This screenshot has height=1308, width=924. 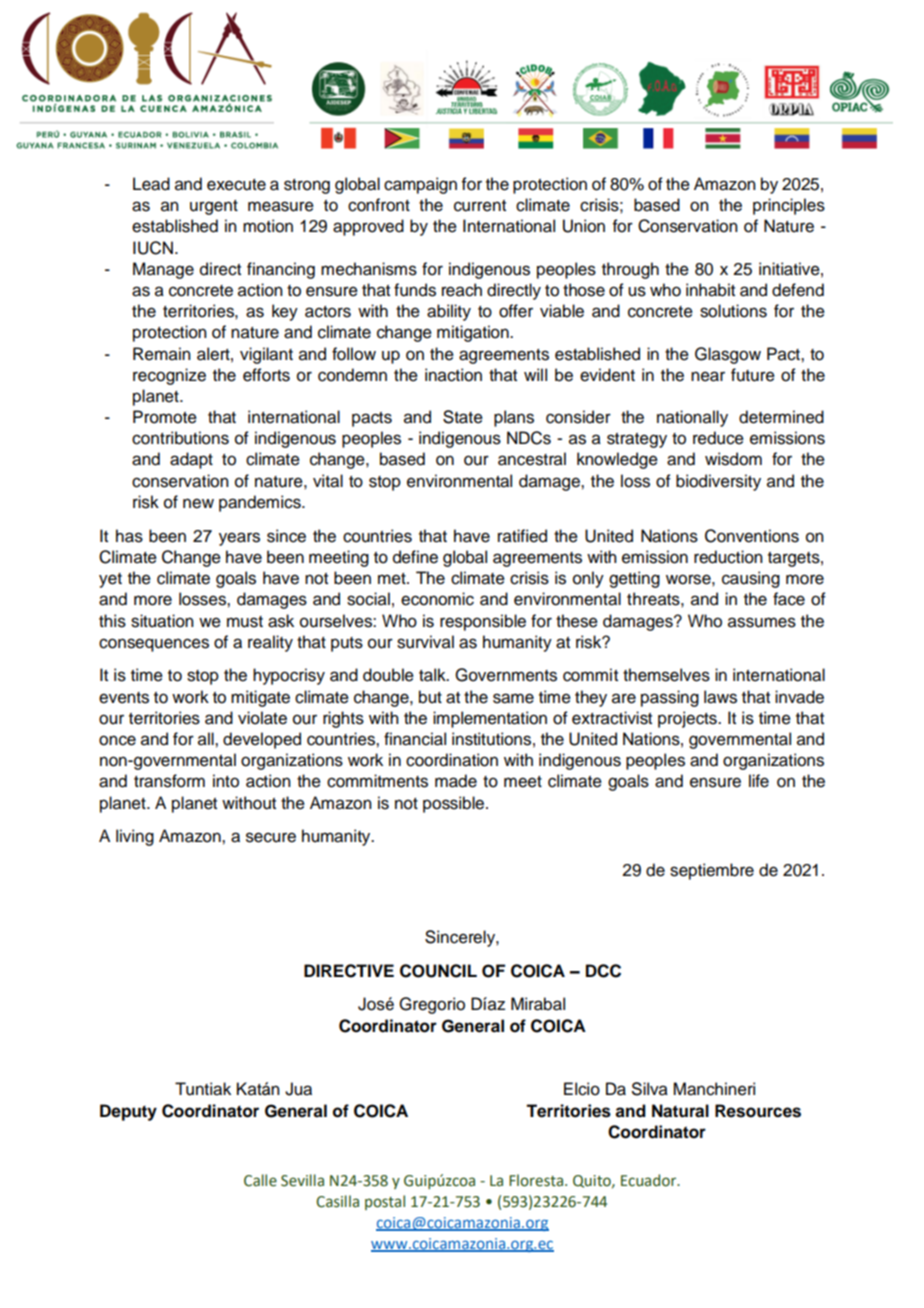 I want to click on reduction, so click(x=728, y=557).
